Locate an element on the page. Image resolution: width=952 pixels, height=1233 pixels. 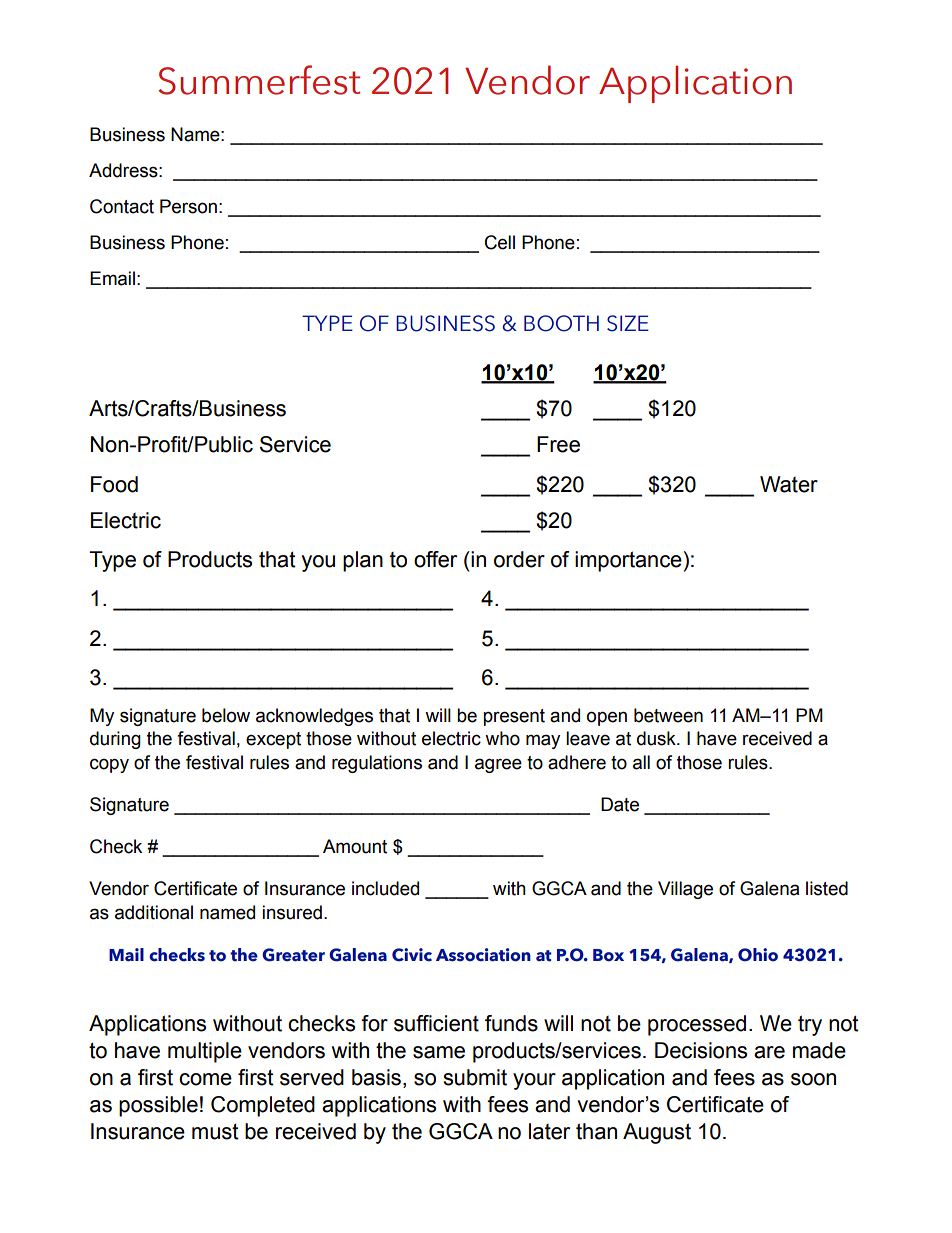
possible is located at coordinates (158, 1106).
